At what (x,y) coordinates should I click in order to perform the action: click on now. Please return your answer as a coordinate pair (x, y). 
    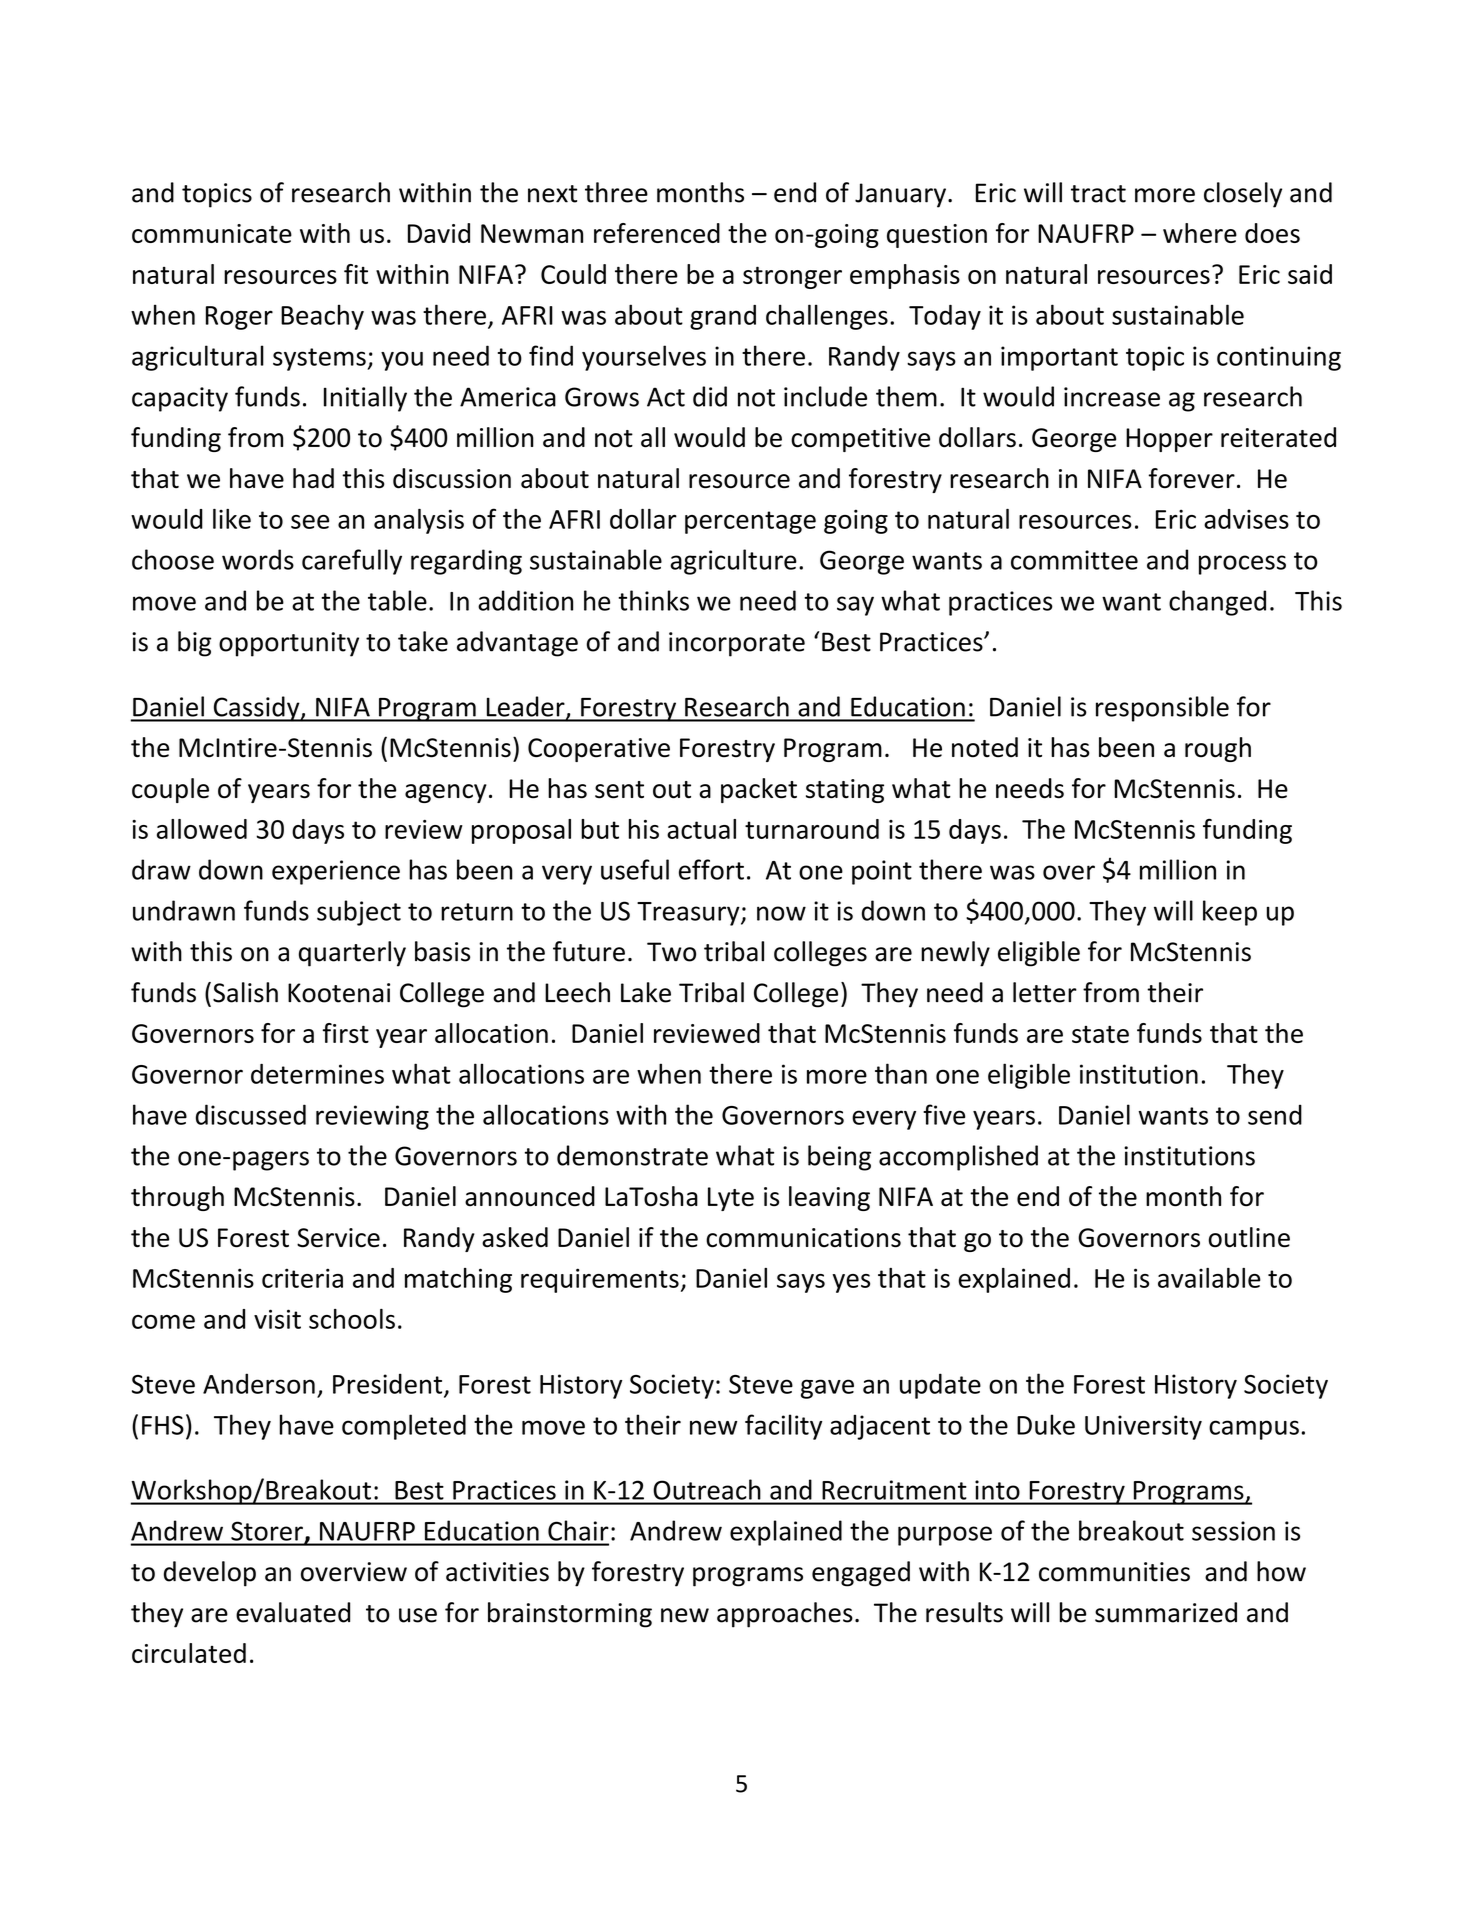
    Looking at the image, I should click on (781, 913).
